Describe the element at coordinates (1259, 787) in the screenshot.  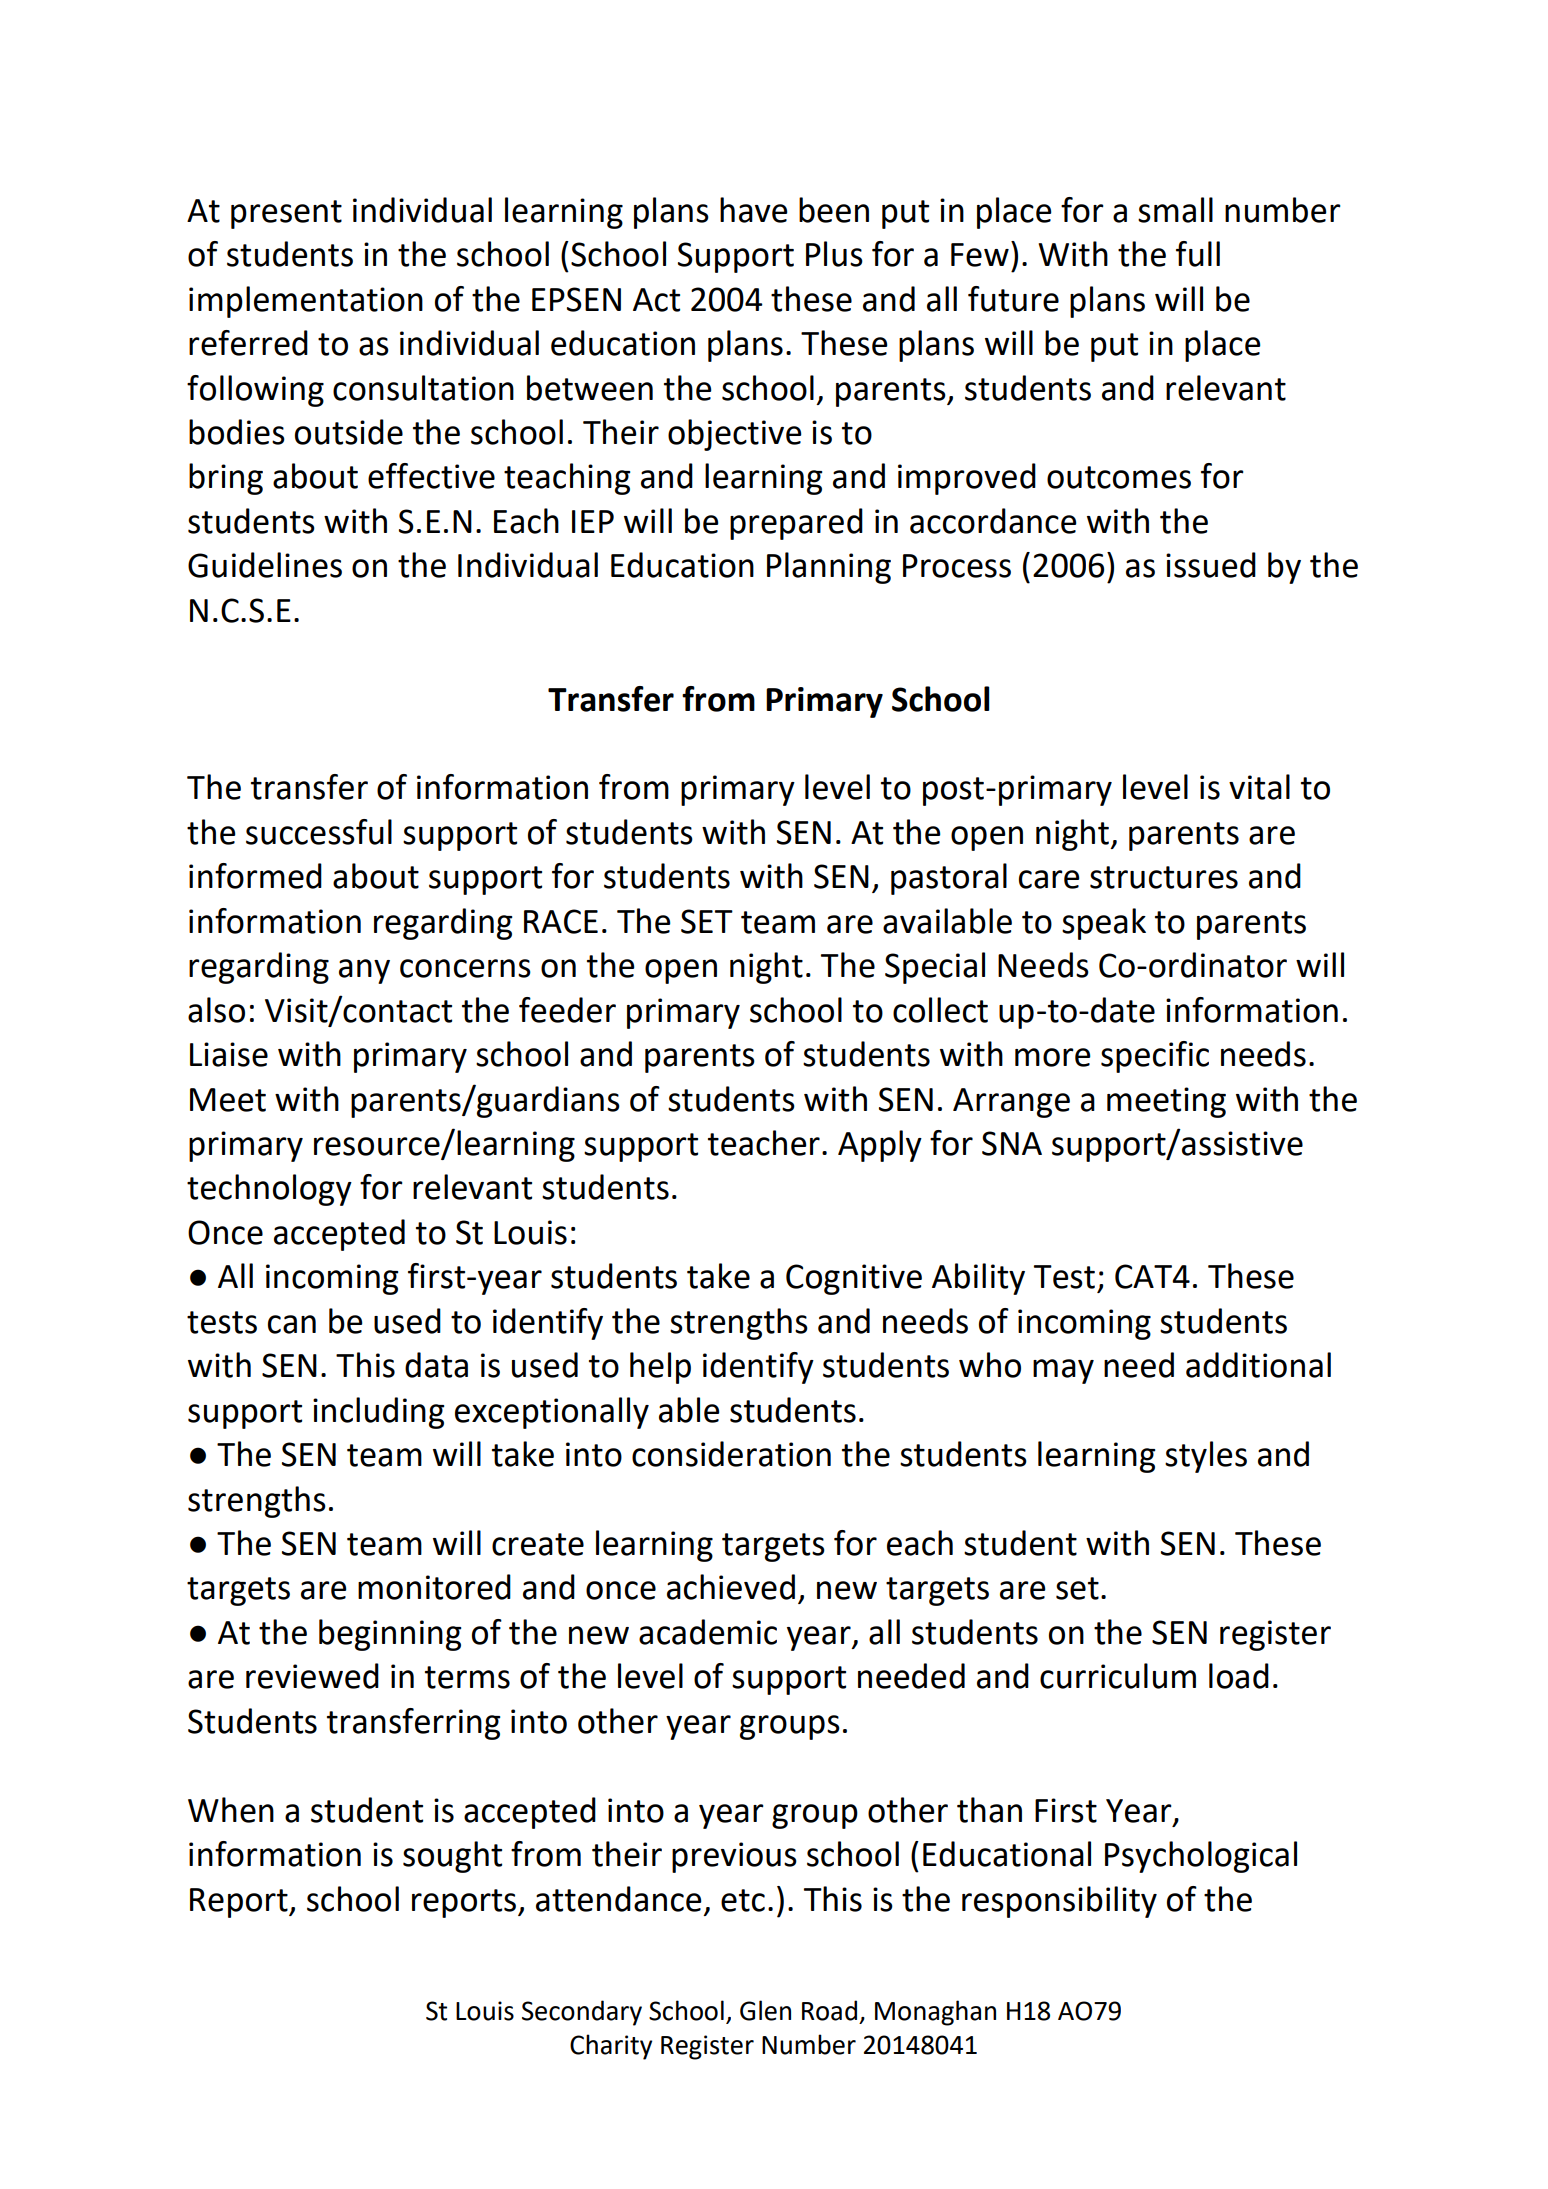
I see `vital` at that location.
